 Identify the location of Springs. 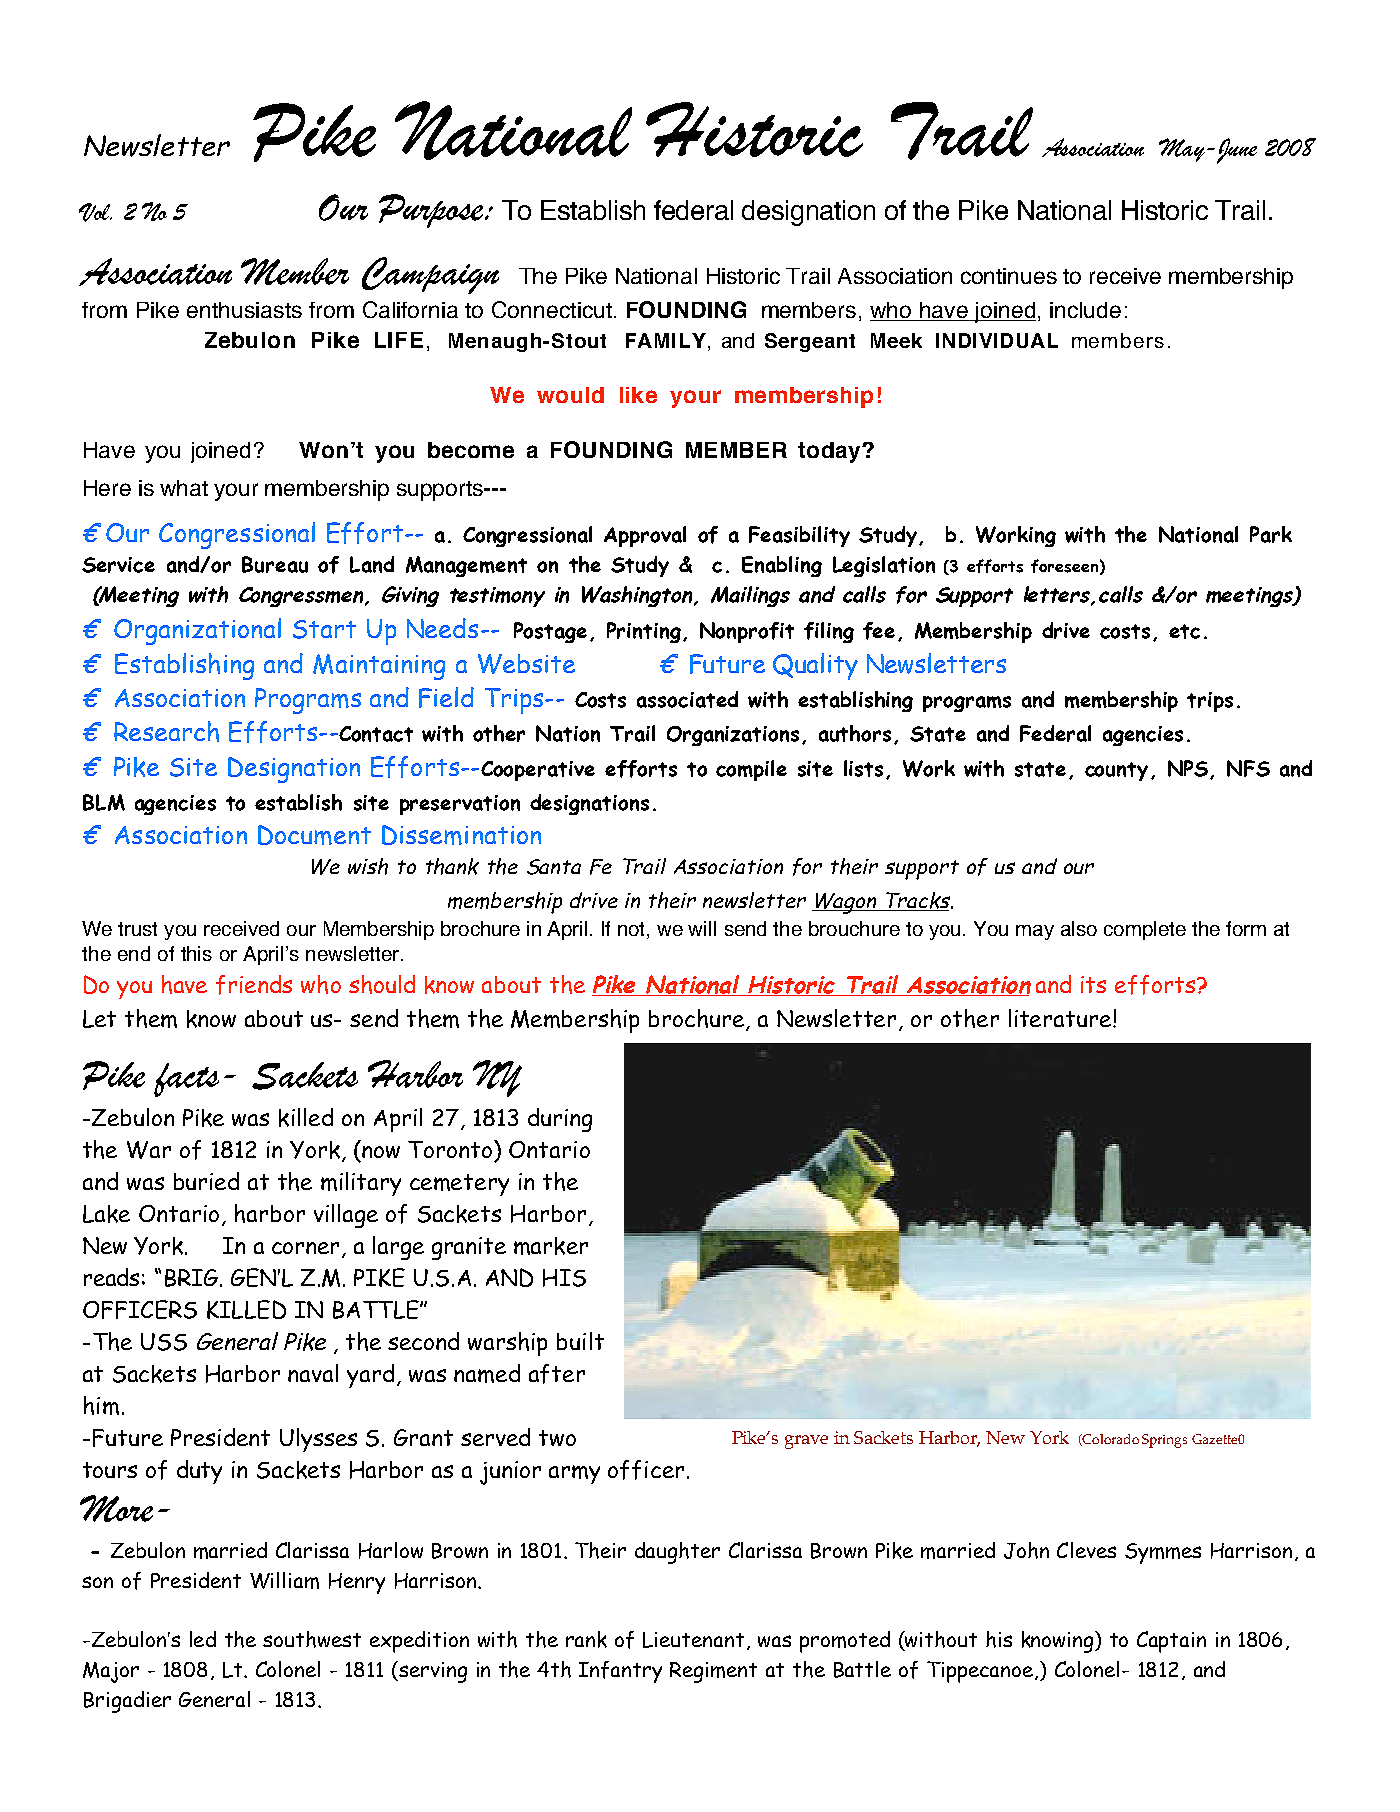
(1164, 1441).
